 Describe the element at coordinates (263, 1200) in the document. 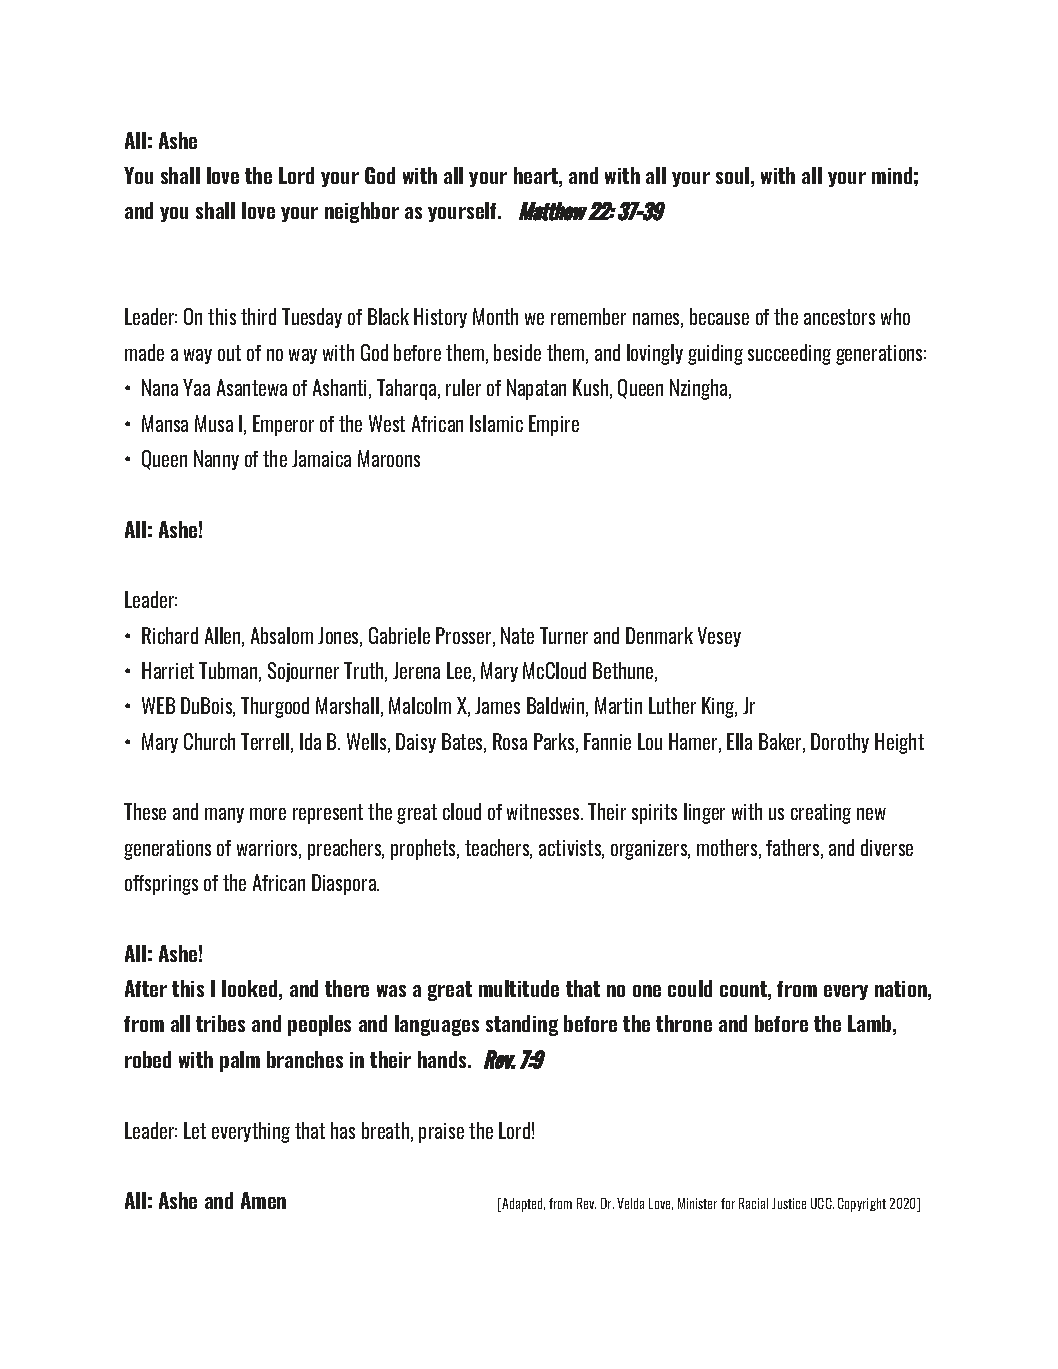

I see `Amen` at that location.
